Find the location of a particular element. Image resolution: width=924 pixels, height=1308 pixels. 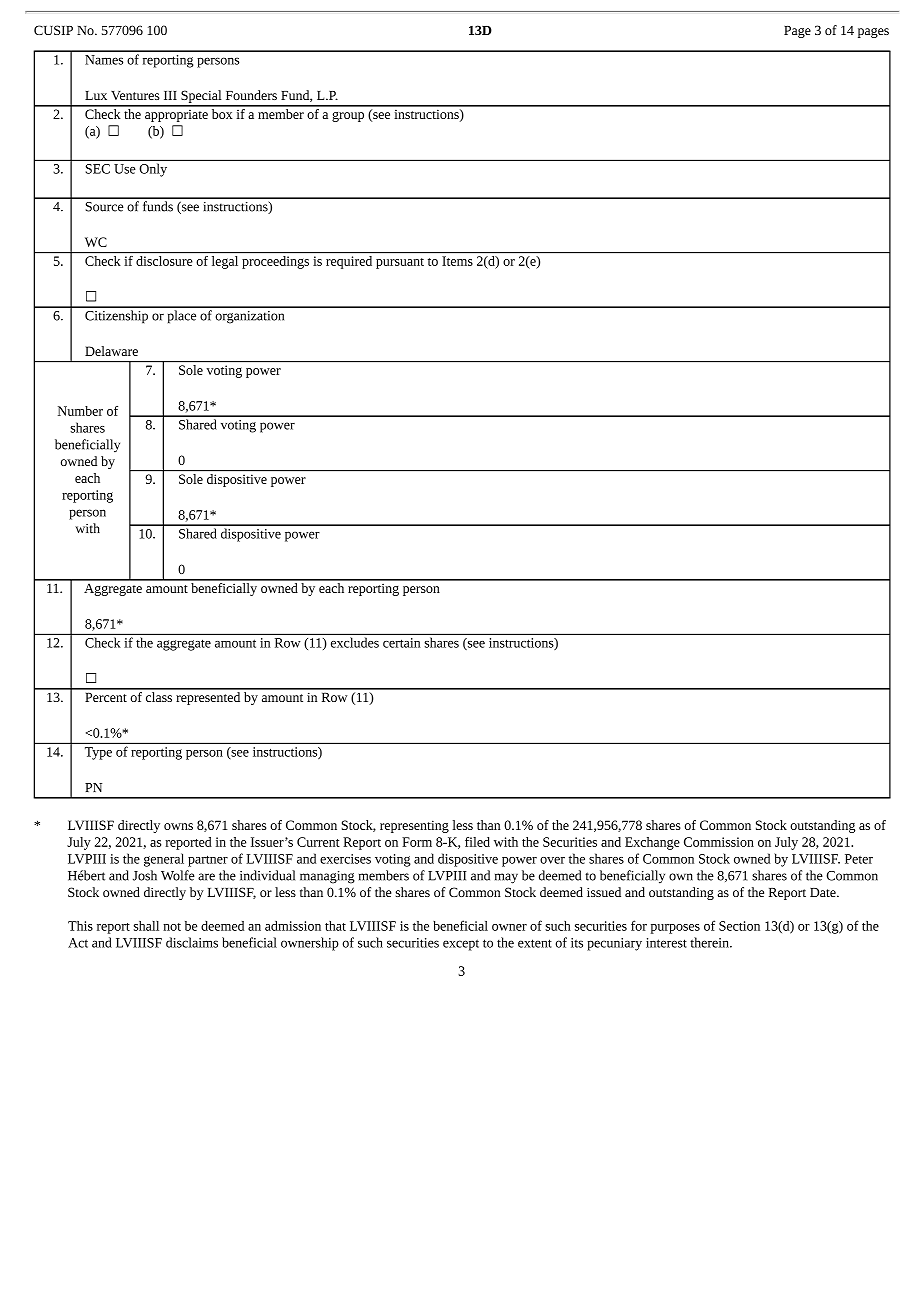

group is located at coordinates (348, 117).
